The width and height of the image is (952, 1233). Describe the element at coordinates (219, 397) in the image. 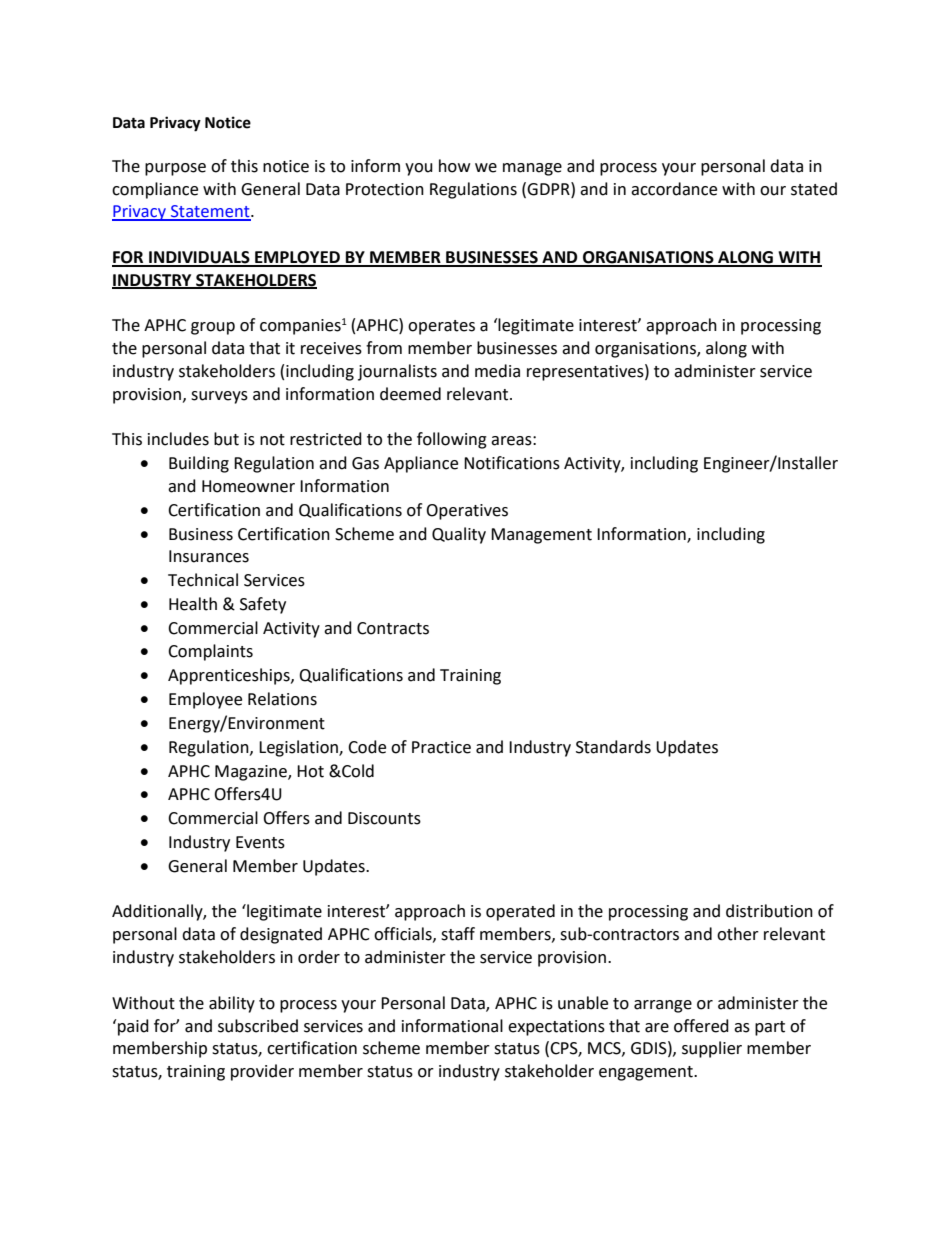

I see `surveys` at that location.
